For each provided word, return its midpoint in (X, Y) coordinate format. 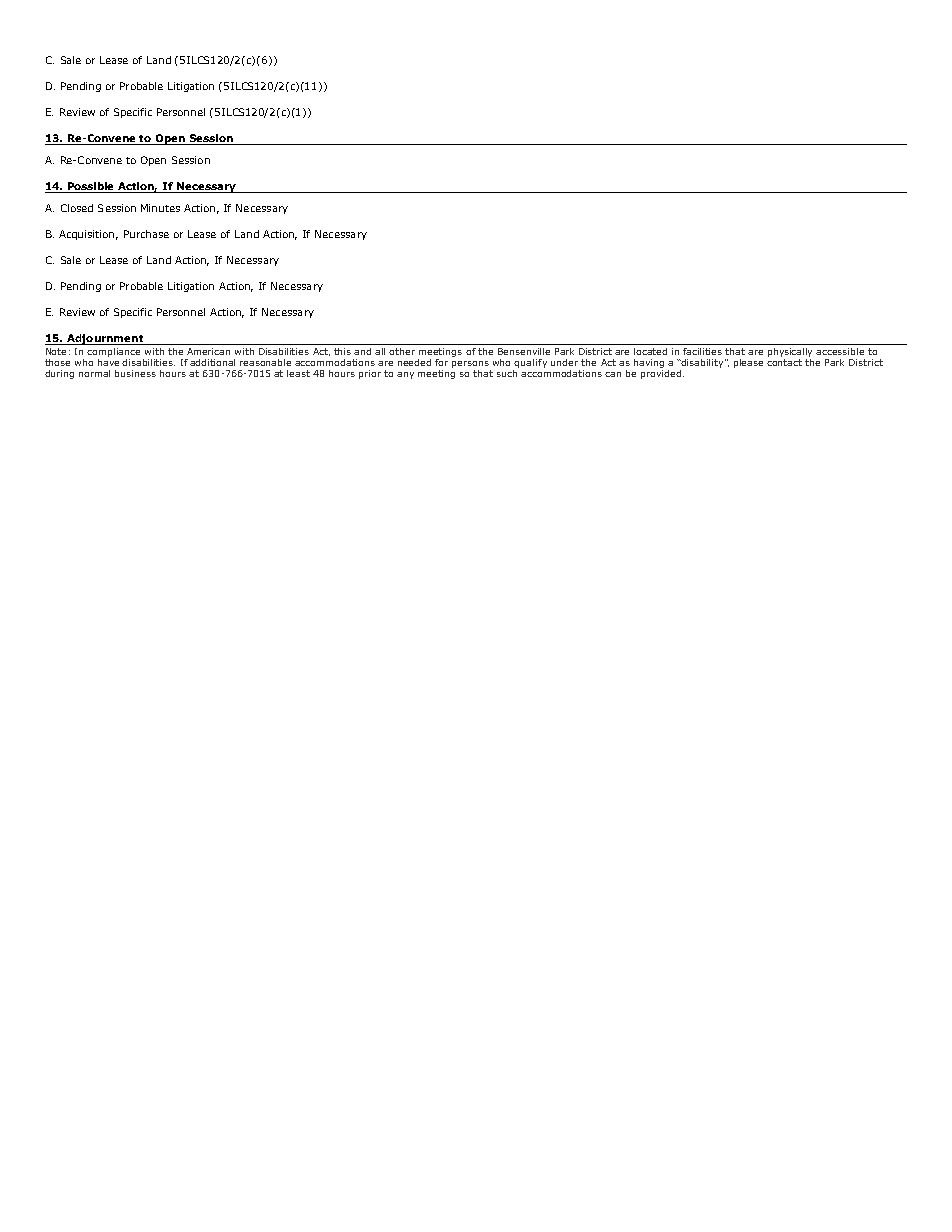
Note (56, 351)
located (650, 351)
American (208, 351)
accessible (840, 351)
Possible (91, 187)
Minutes (160, 208)
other (402, 351)
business (135, 373)
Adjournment (105, 339)
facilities (702, 351)
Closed (77, 208)
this (342, 351)
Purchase (146, 234)
